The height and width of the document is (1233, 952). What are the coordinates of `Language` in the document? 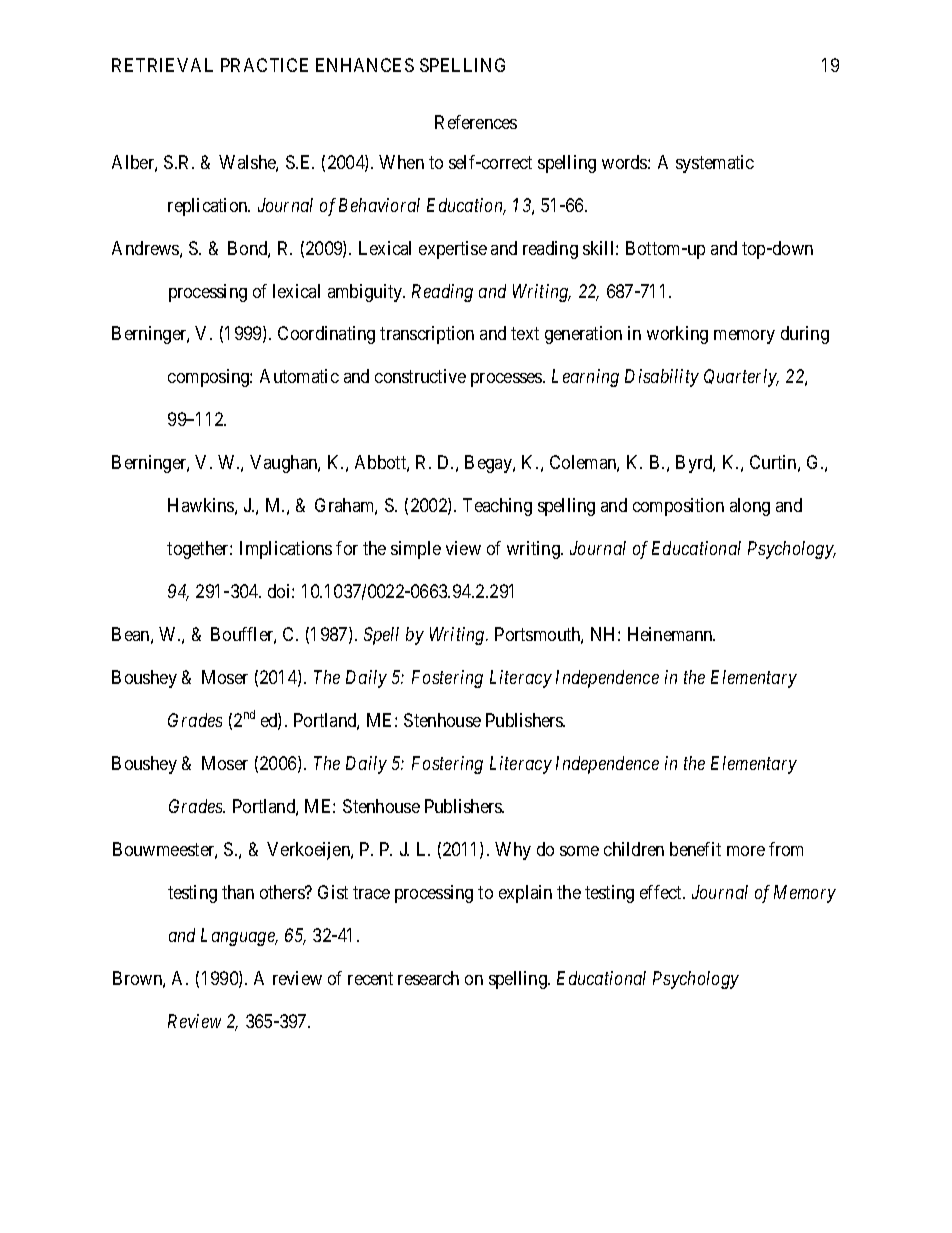 It's located at (239, 937).
